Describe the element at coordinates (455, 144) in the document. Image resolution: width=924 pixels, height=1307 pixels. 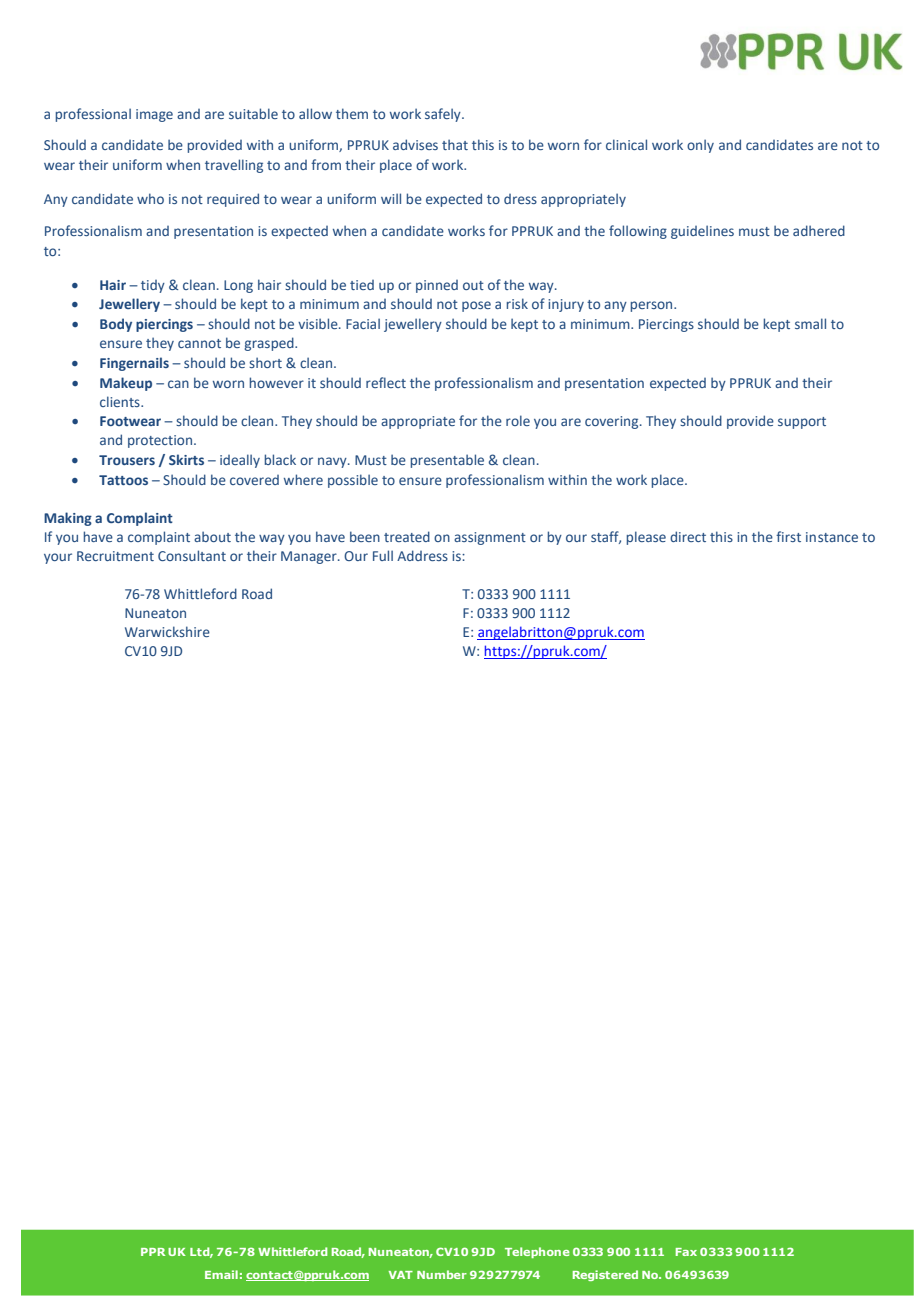
I see `that` at that location.
